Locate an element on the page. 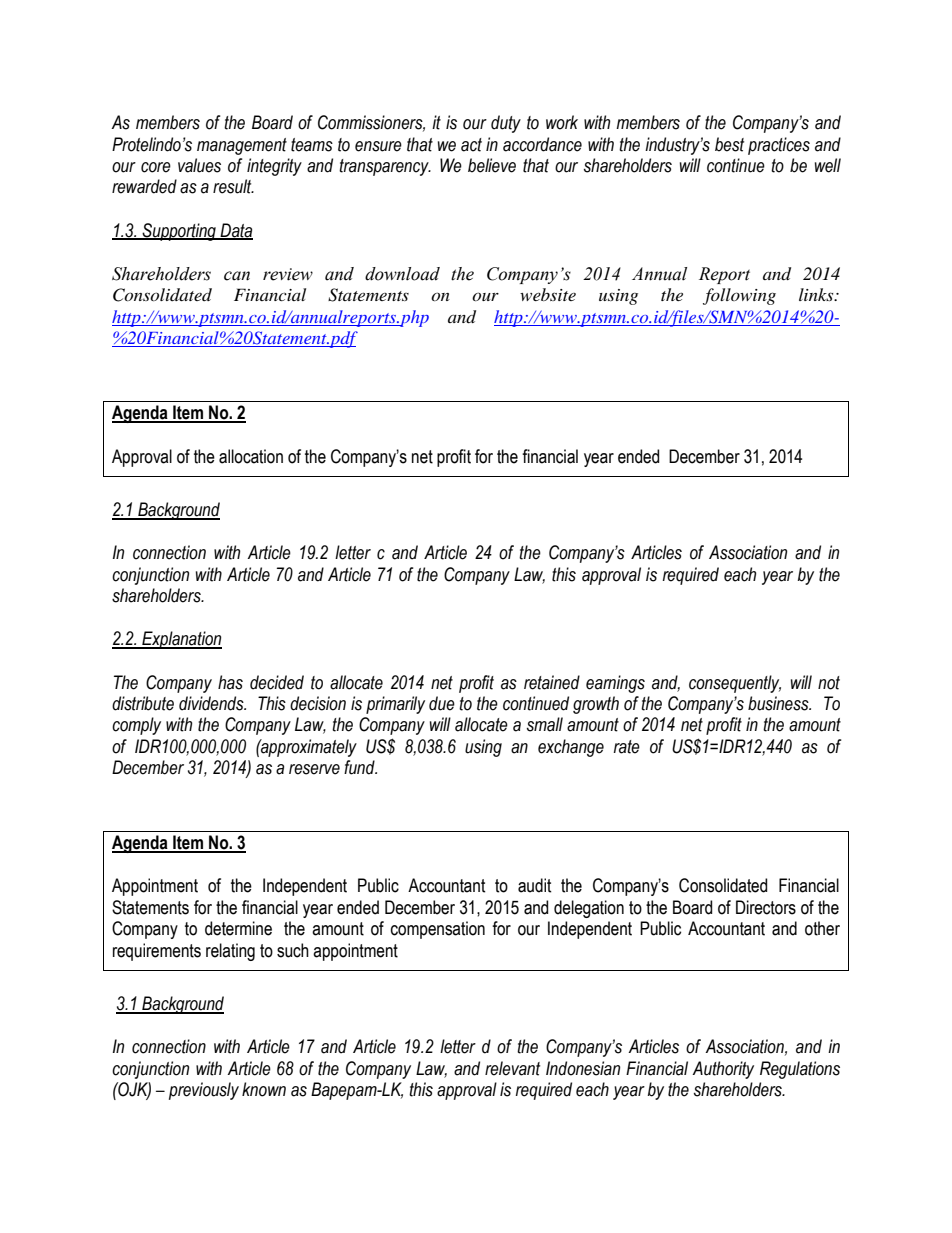 This page has height=1233, width=952. best is located at coordinates (729, 144).
